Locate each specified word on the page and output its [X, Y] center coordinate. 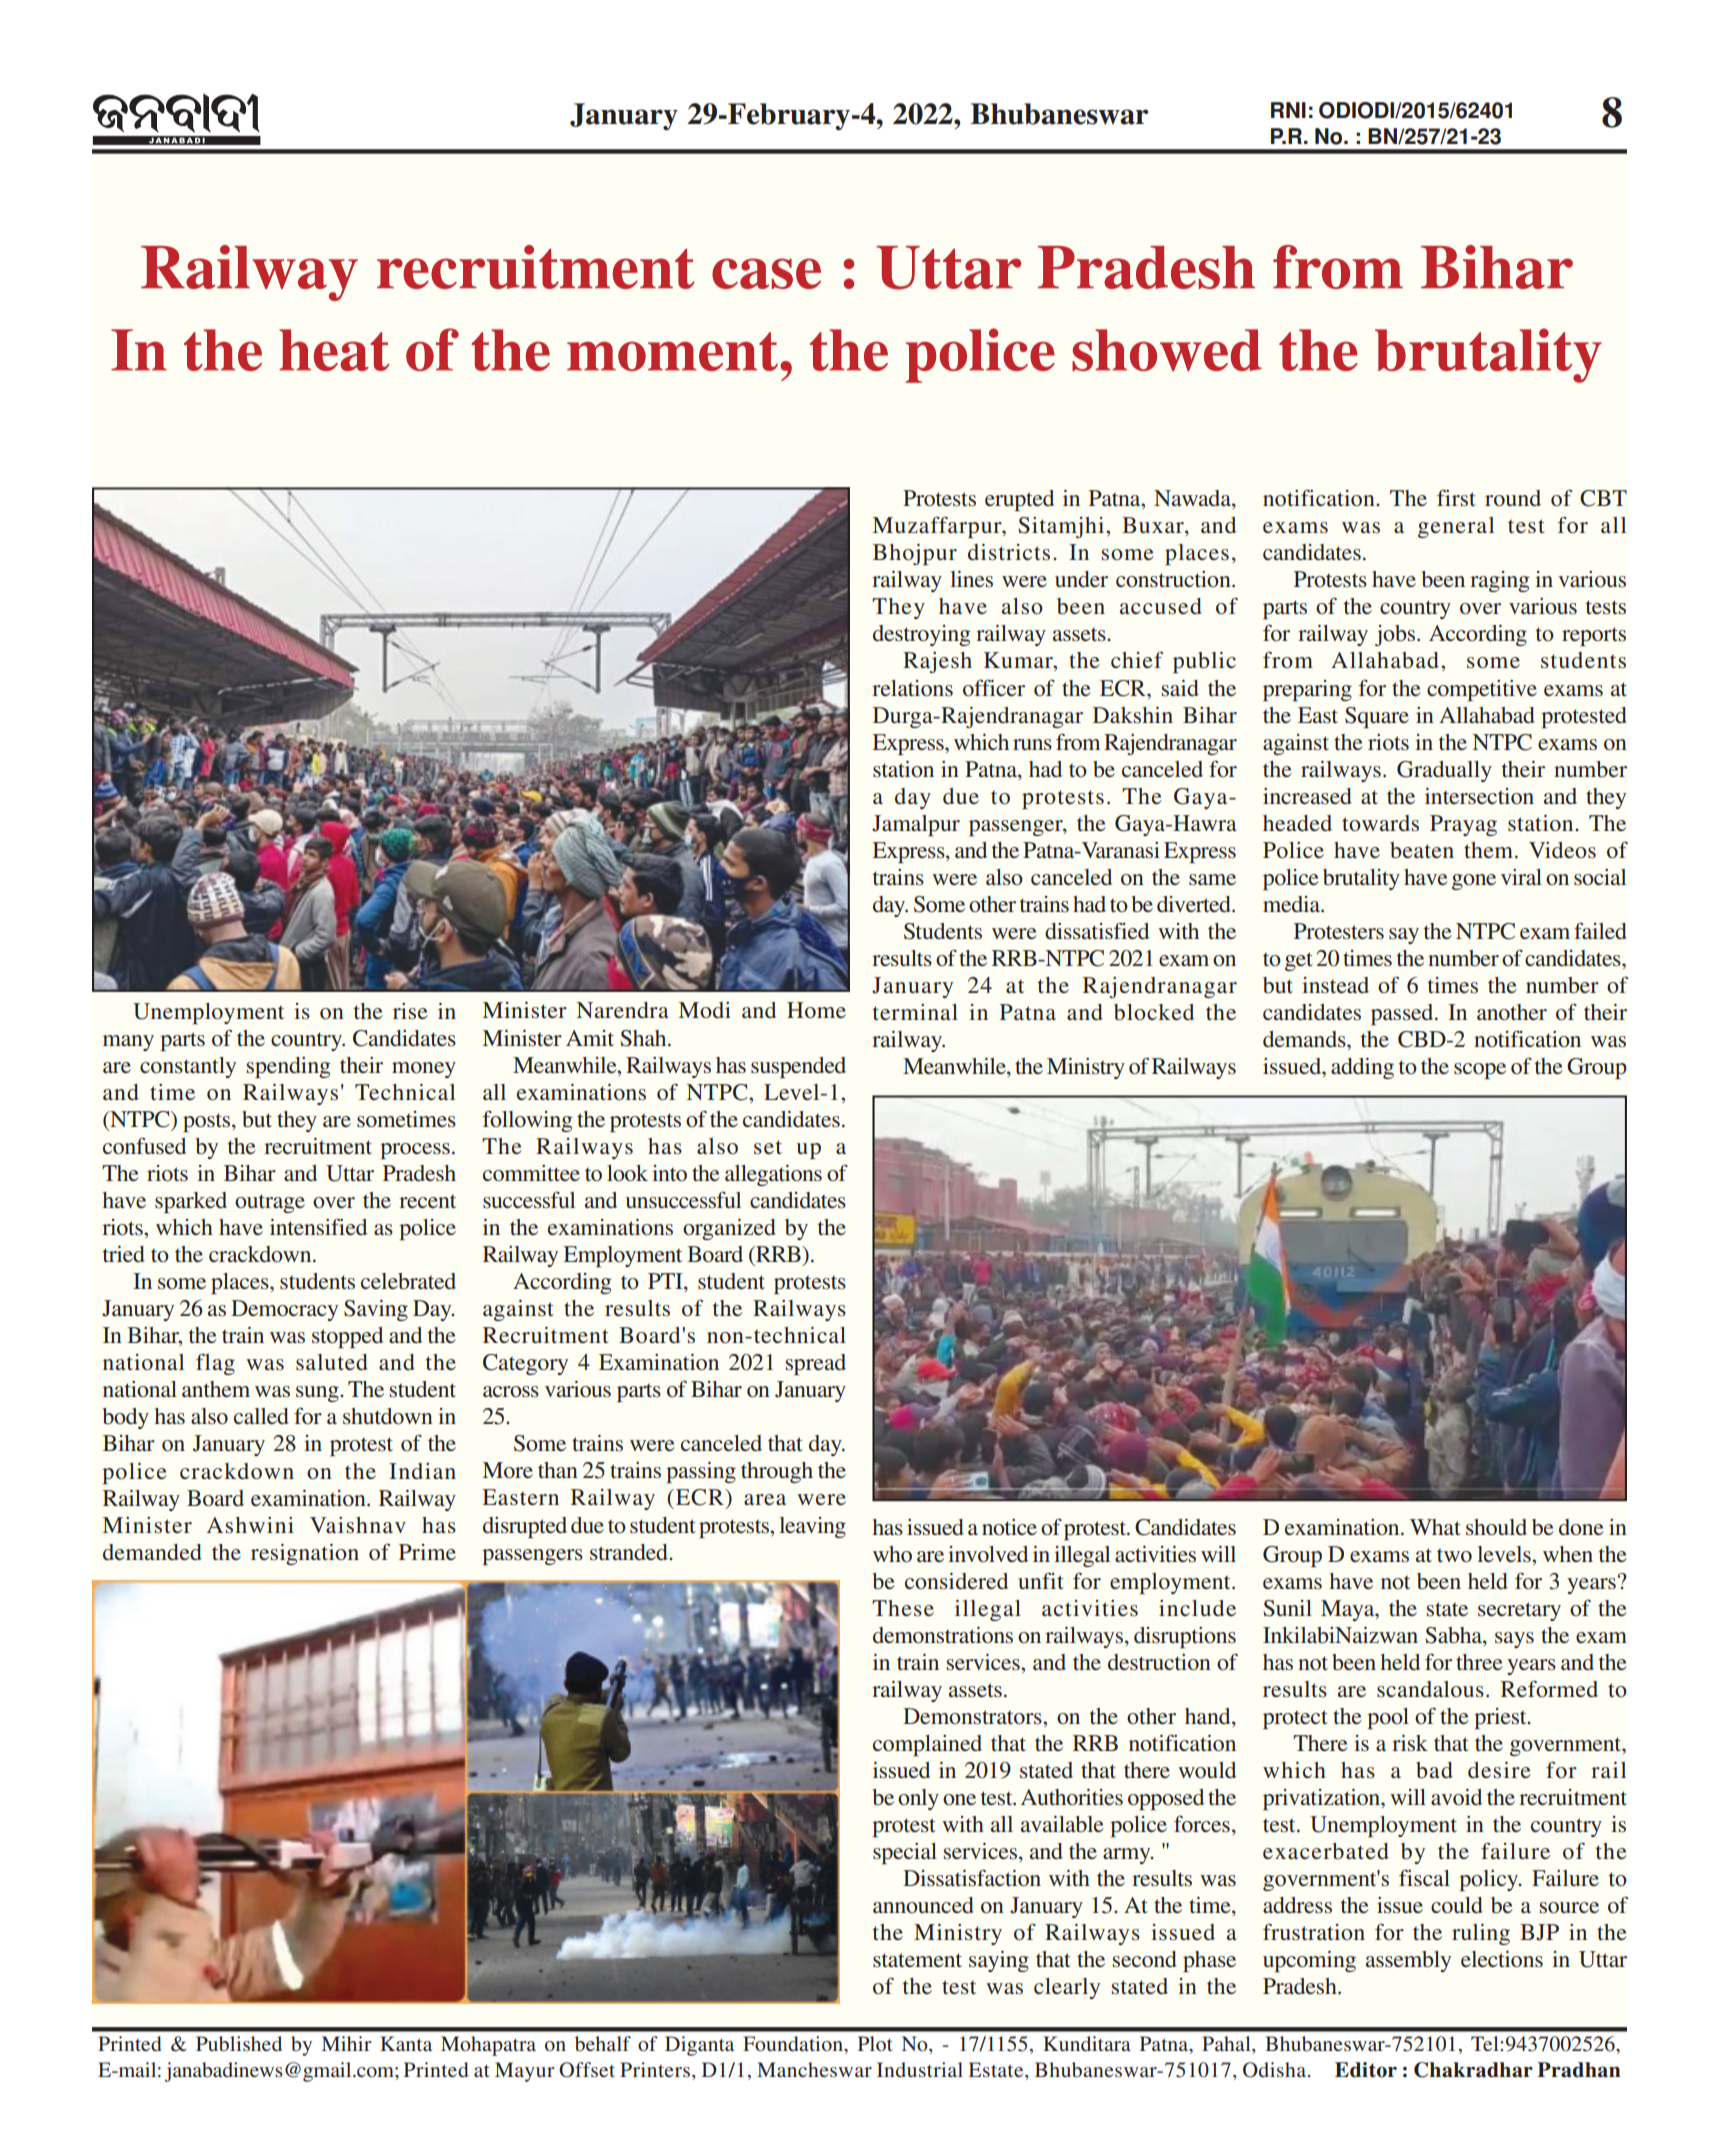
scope [1480, 1071]
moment [674, 351]
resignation [305, 1554]
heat [334, 350]
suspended [798, 1067]
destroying [921, 635]
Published [239, 2043]
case [766, 273]
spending [288, 1067]
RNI [1288, 110]
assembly [1408, 1961]
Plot [875, 2043]
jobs [1395, 635]
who [892, 1554]
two [1454, 1555]
